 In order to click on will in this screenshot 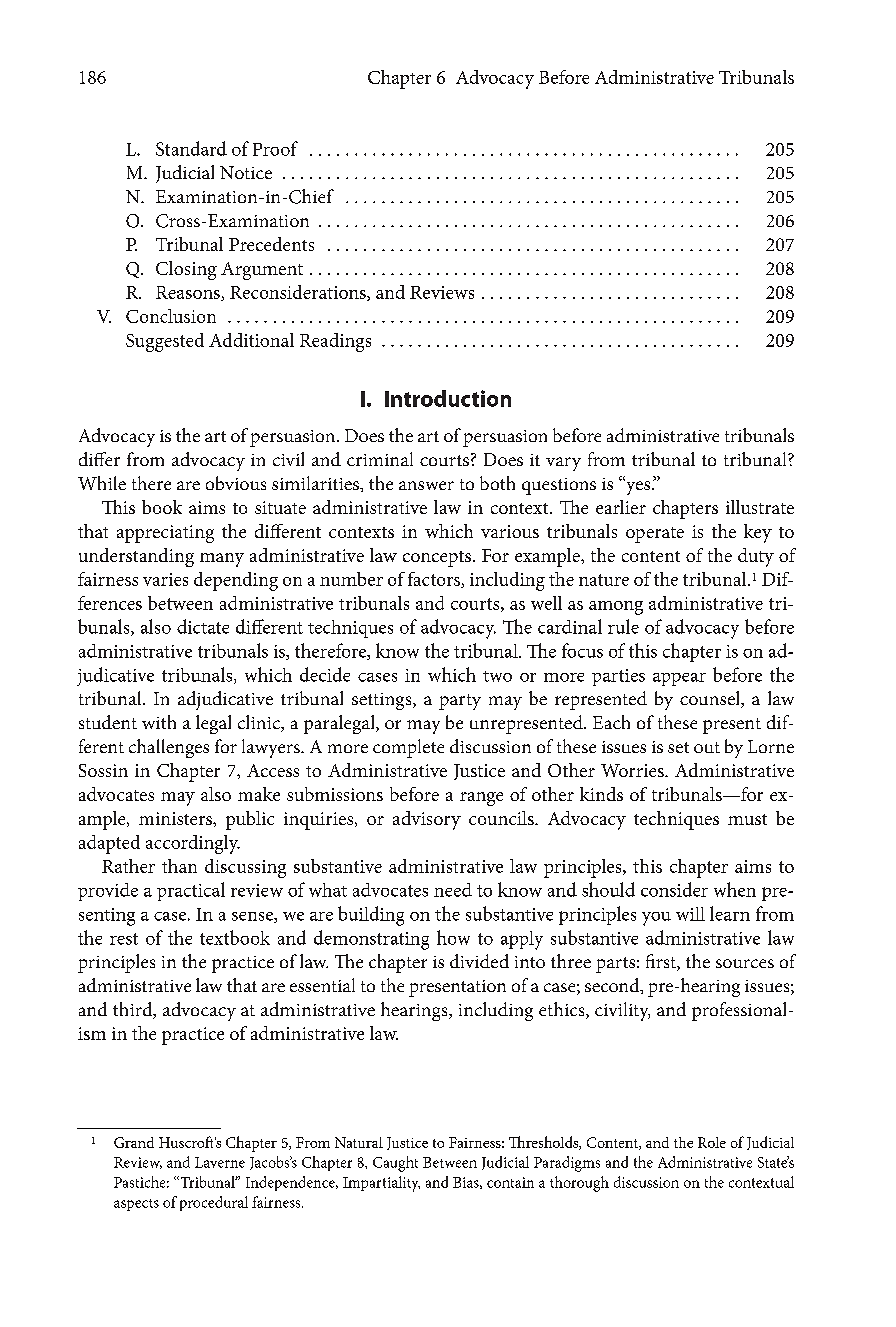, I will do `click(690, 914)`.
